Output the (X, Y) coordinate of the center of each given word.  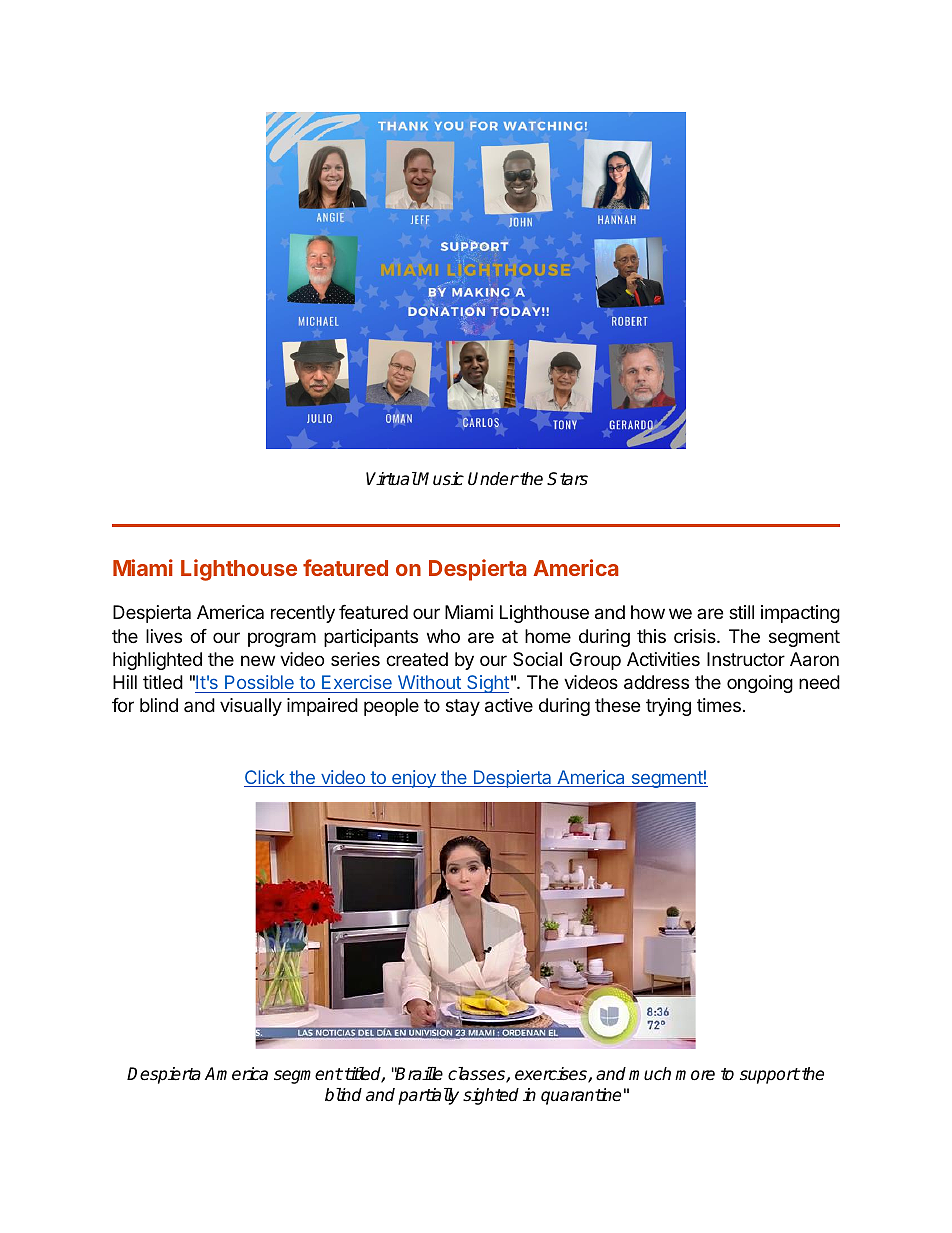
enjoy (414, 779)
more (695, 1075)
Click (265, 778)
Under (493, 479)
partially (428, 1096)
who (443, 636)
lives (164, 636)
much (650, 1074)
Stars (567, 479)
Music (440, 479)
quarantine (581, 1096)
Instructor (746, 659)
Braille (419, 1073)
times (719, 705)
